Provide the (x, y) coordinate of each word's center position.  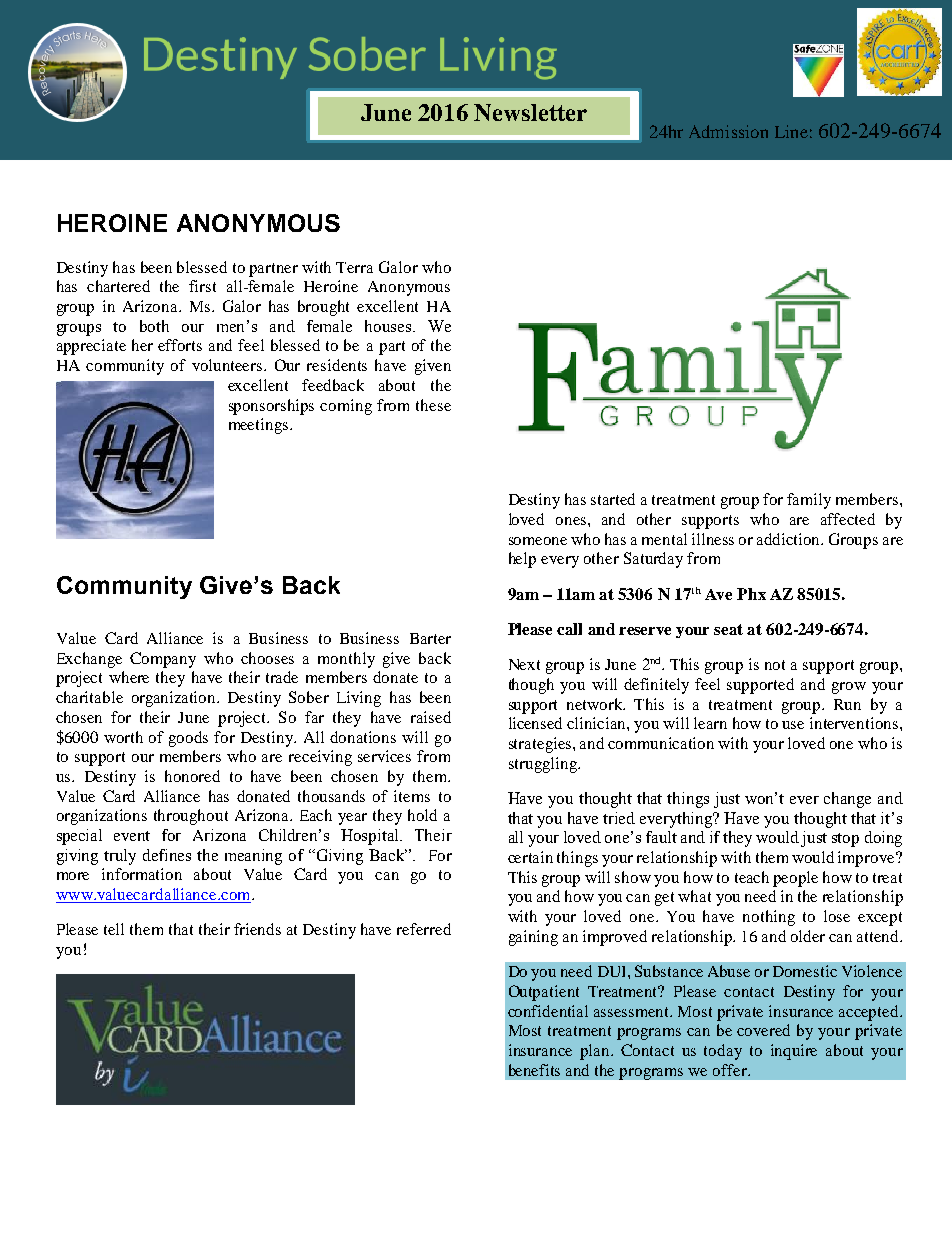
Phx (751, 594)
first (202, 286)
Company (163, 660)
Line (791, 131)
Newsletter (530, 112)
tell (114, 929)
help (522, 560)
